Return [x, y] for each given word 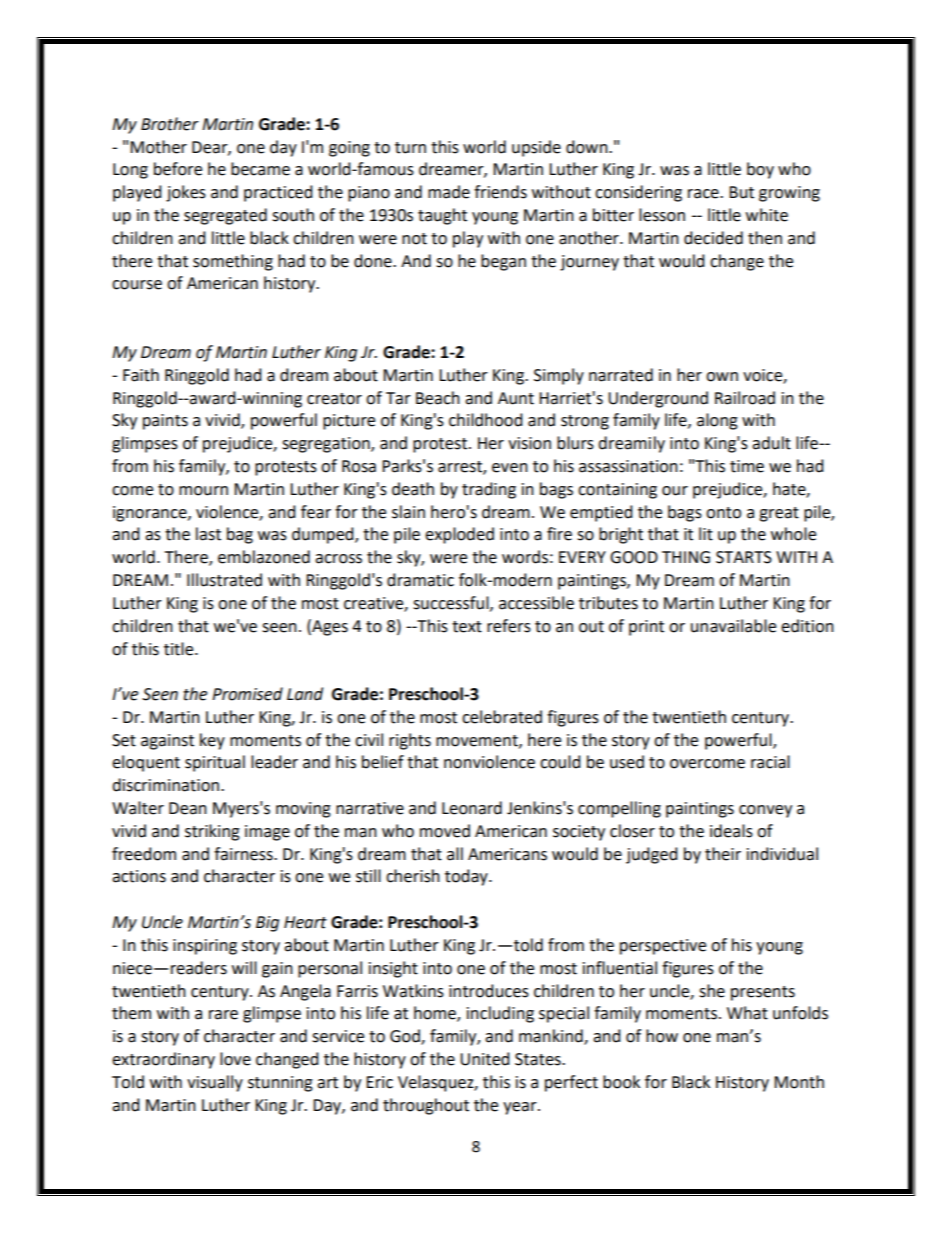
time [747, 466]
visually [215, 1083]
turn [410, 148]
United [485, 1059]
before [178, 169]
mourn [203, 491]
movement [478, 741]
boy [760, 170]
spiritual [215, 763]
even [510, 468]
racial [770, 762]
